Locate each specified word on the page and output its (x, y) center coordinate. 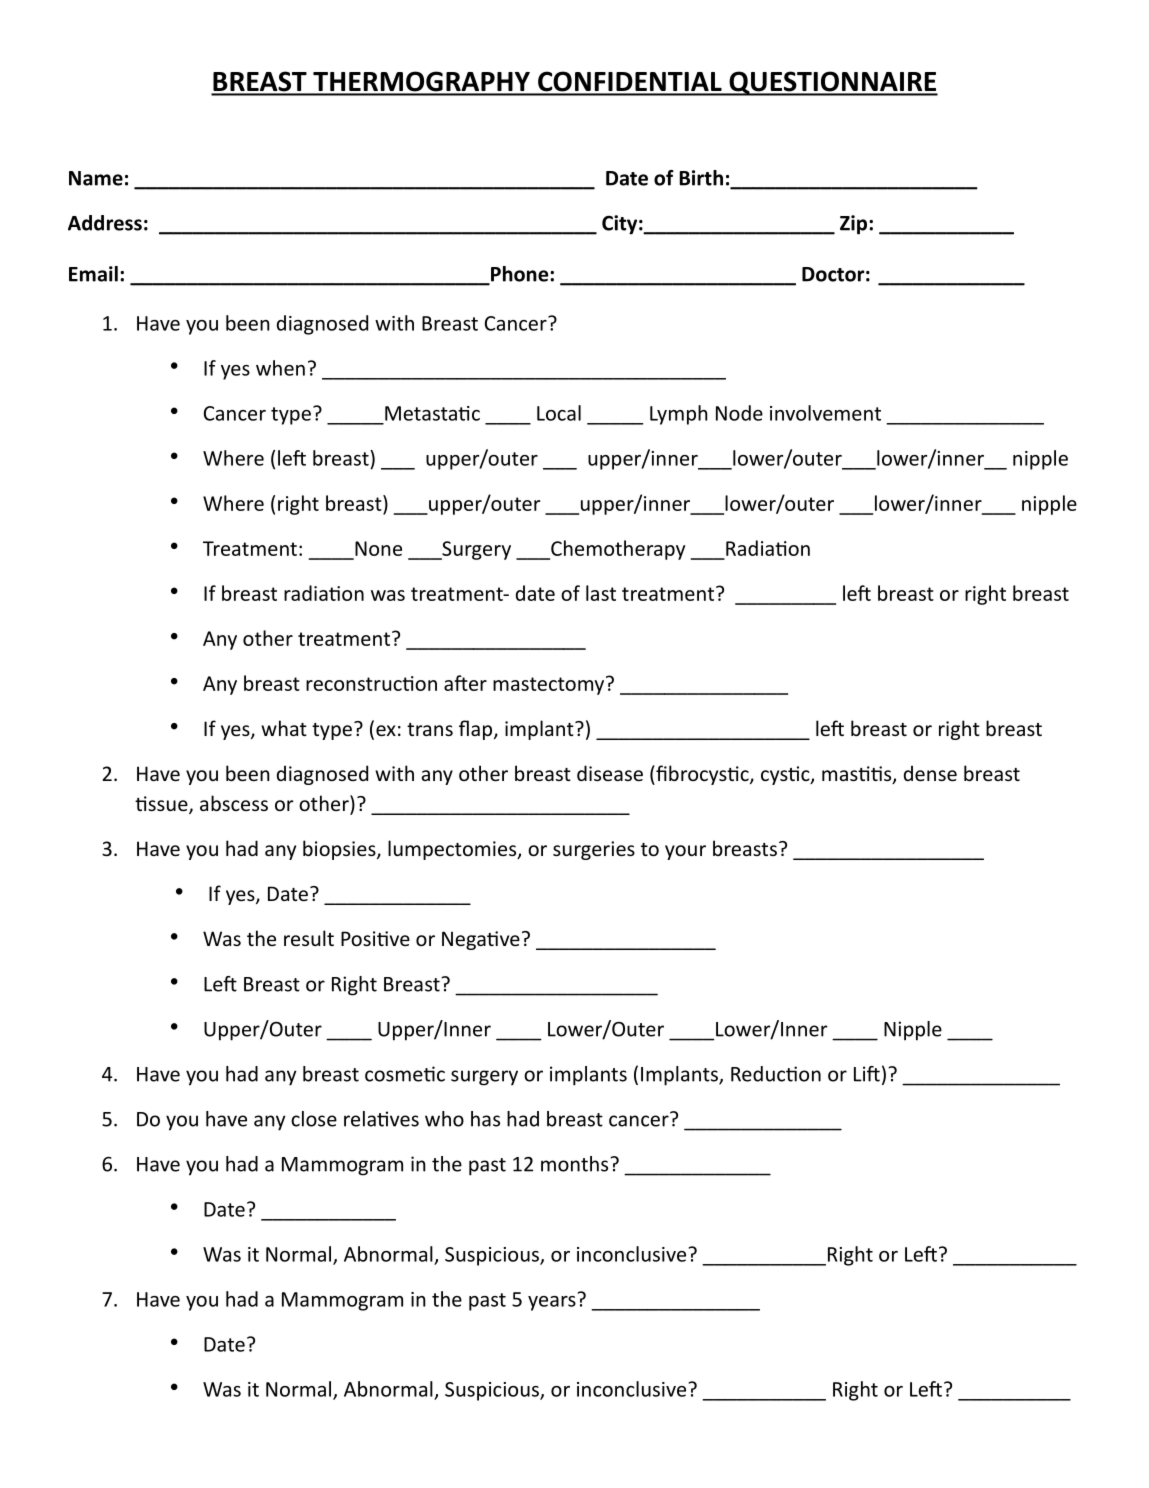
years (552, 1303)
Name (96, 178)
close (314, 1119)
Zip (855, 225)
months (576, 1164)
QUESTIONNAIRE (832, 83)
